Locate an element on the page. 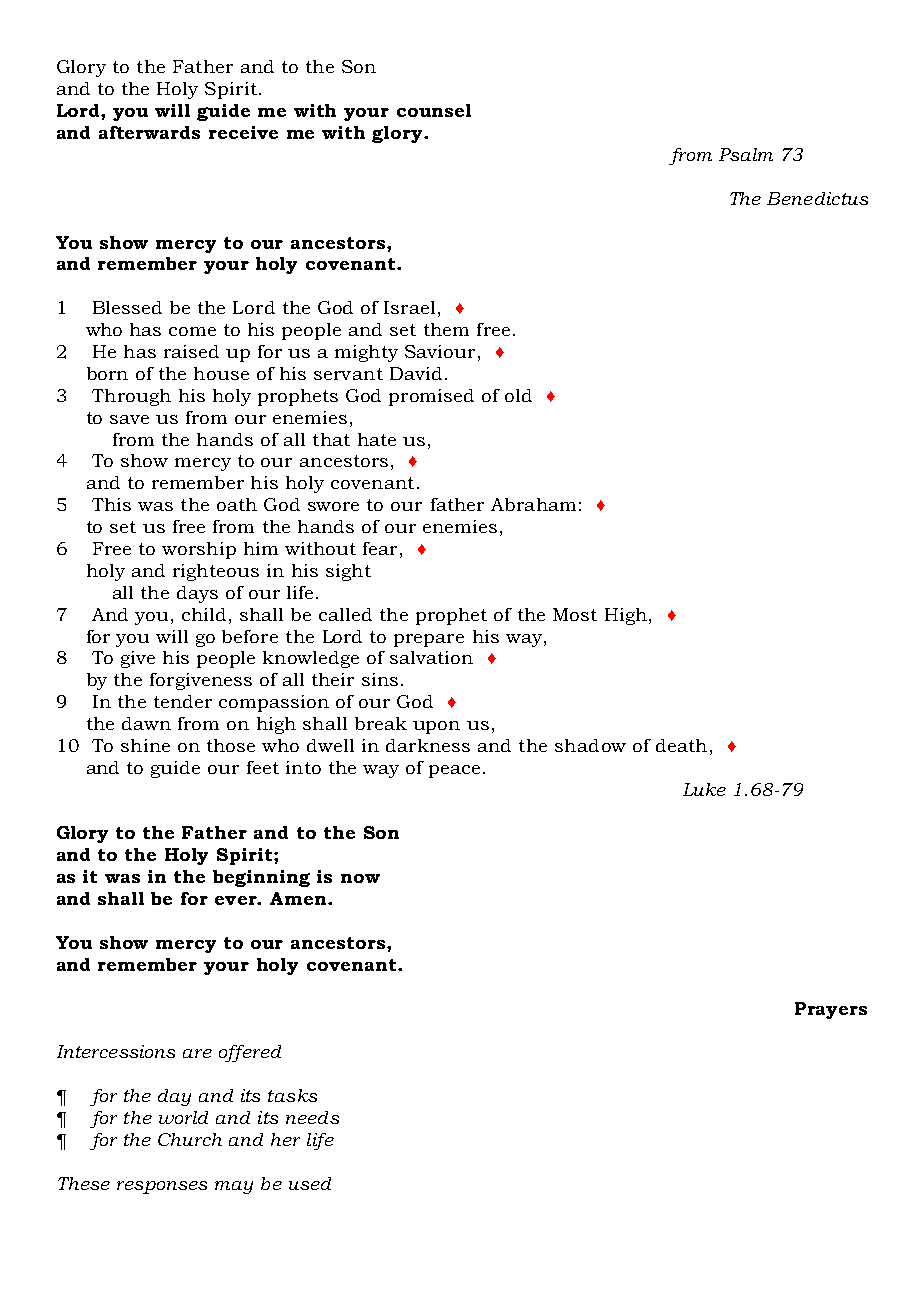  shine is located at coordinates (145, 745).
